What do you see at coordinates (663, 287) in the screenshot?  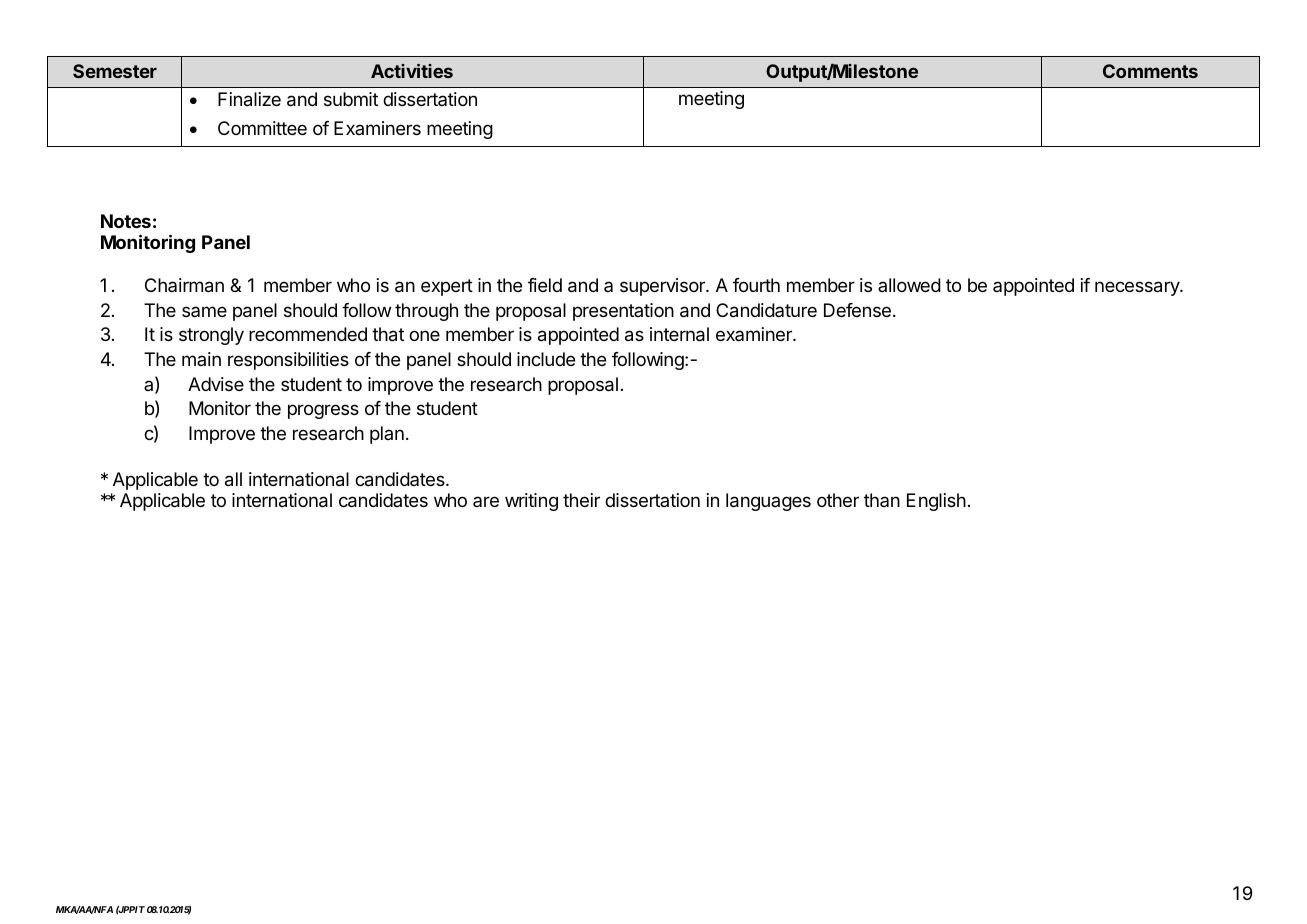 I see `supervisor` at bounding box center [663, 287].
